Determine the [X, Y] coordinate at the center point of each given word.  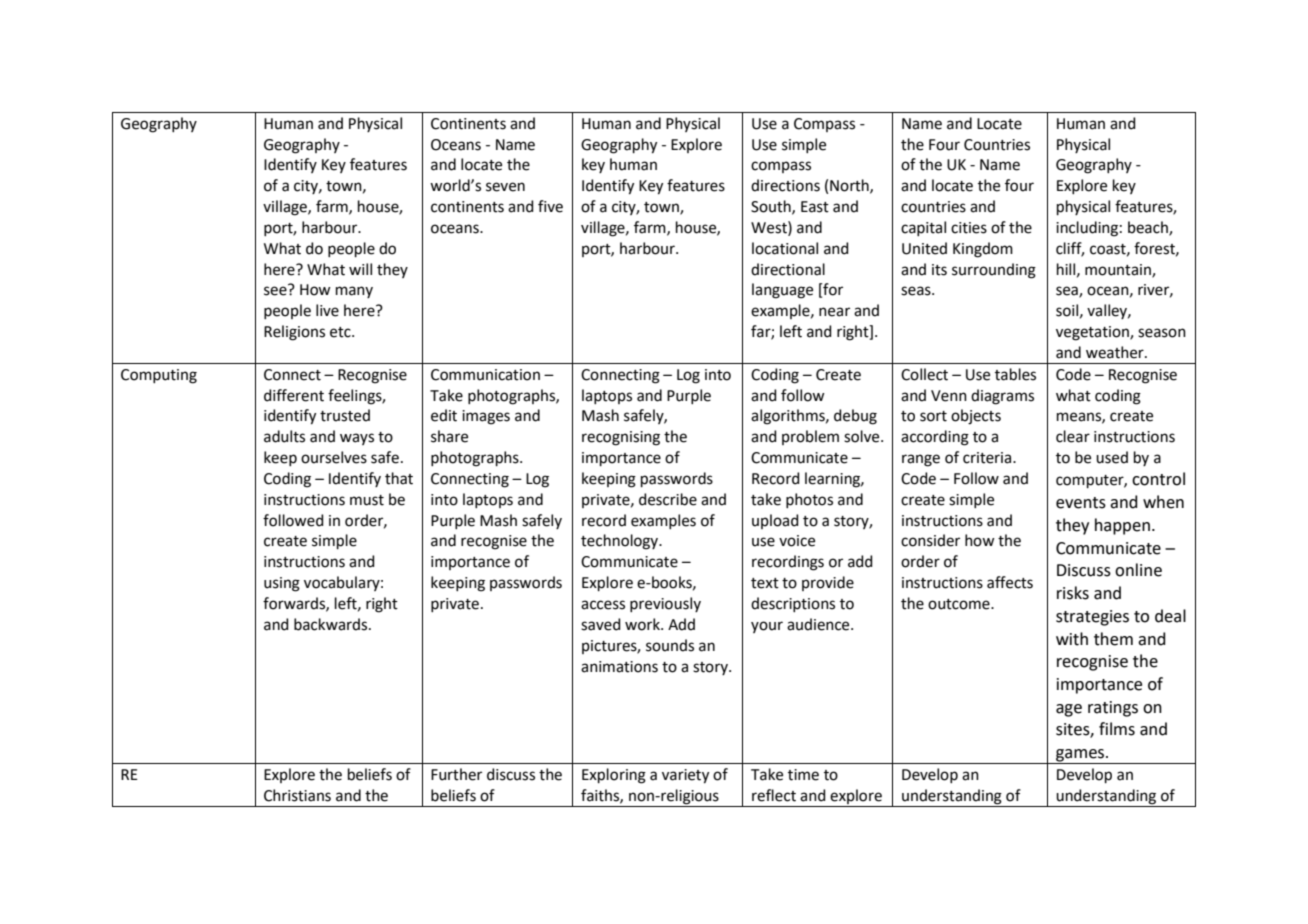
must [367, 500]
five [550, 206]
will [360, 269]
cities [969, 228]
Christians [297, 795]
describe [668, 499]
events [1081, 503]
